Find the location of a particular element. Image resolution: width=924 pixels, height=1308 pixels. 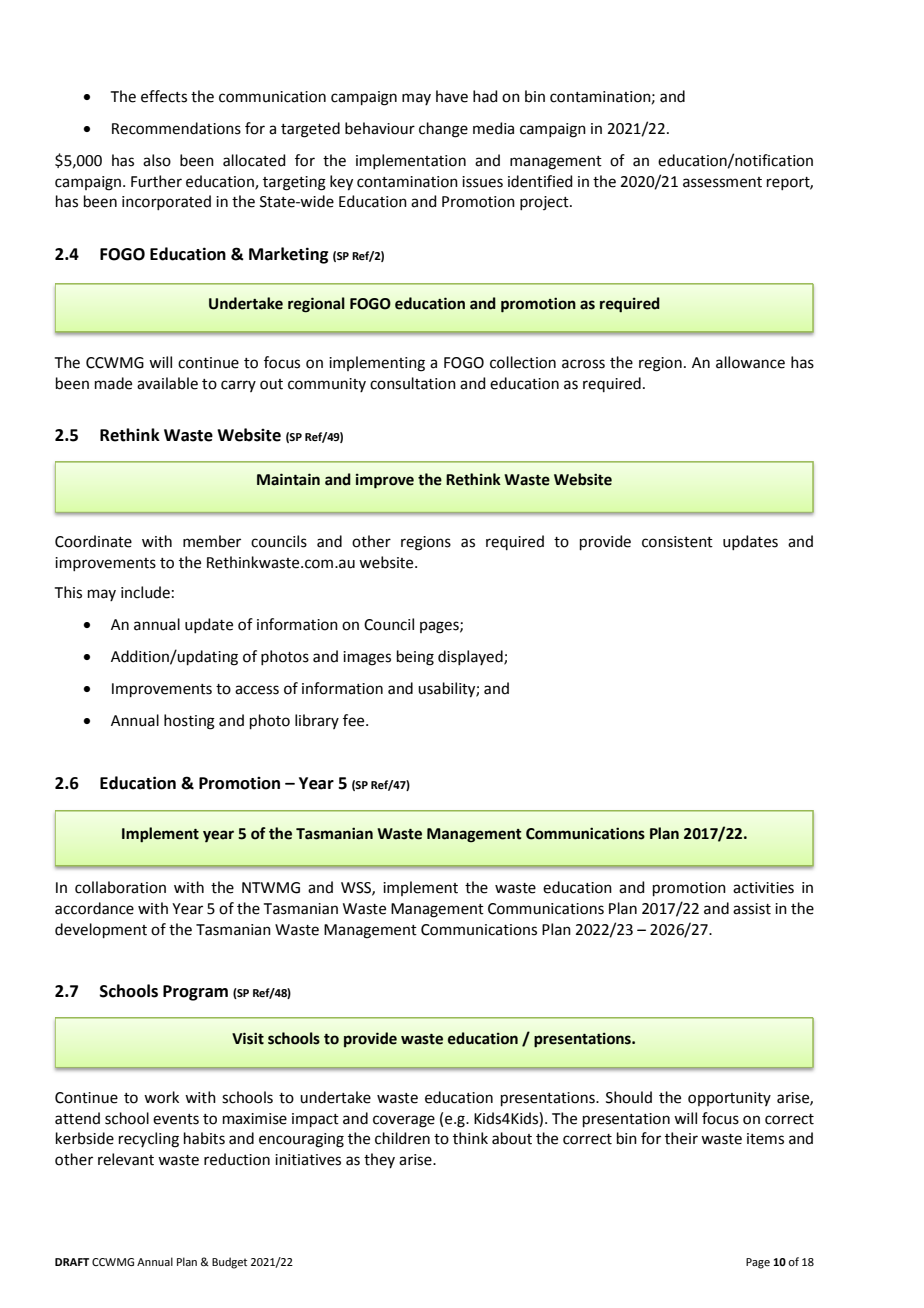

their is located at coordinates (681, 1138).
